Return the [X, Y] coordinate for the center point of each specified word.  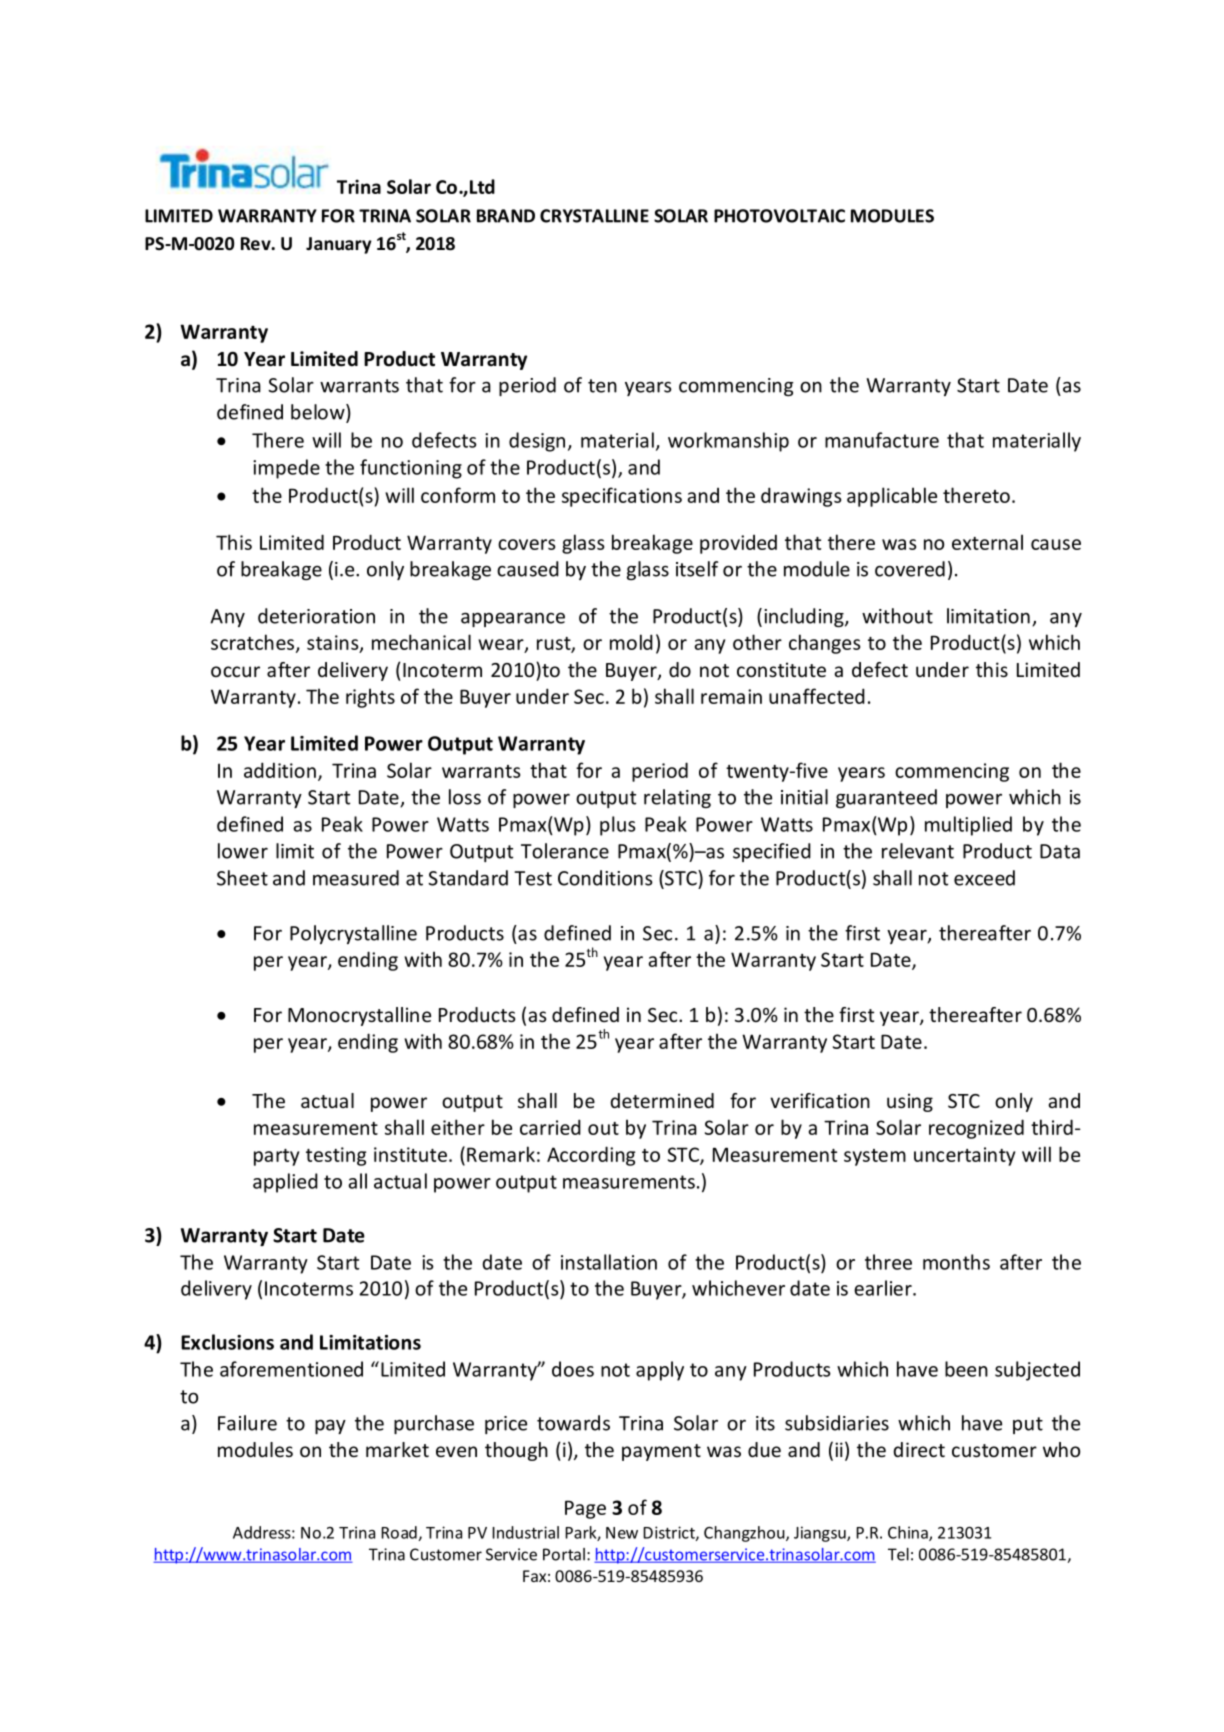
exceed [984, 878]
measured [356, 878]
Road [399, 1532]
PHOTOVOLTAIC [779, 216]
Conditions [605, 878]
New [622, 1533]
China [909, 1533]
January [339, 245]
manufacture [882, 440]
